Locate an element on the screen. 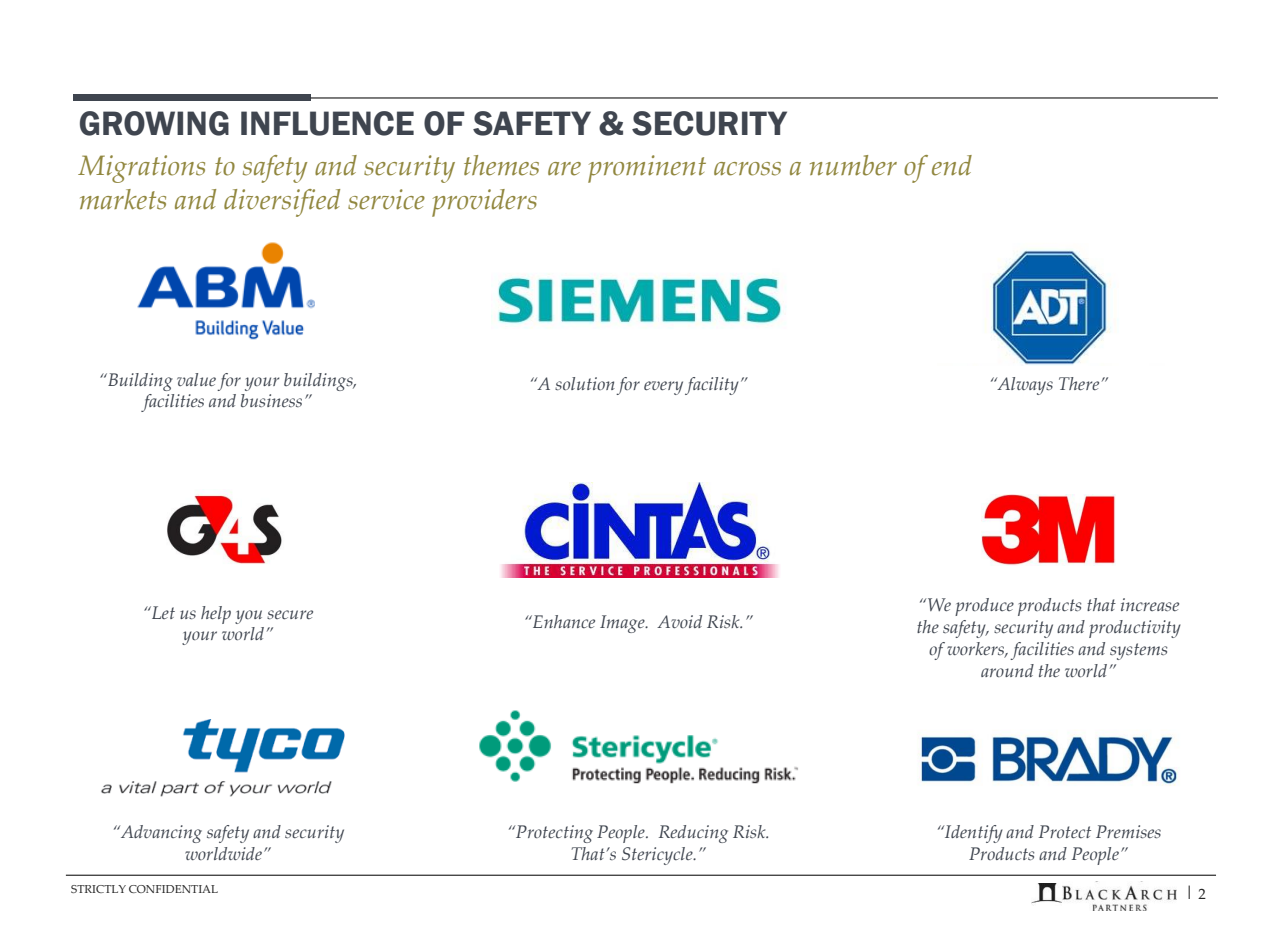 This screenshot has width=1280, height=952. produce is located at coordinates (984, 607).
